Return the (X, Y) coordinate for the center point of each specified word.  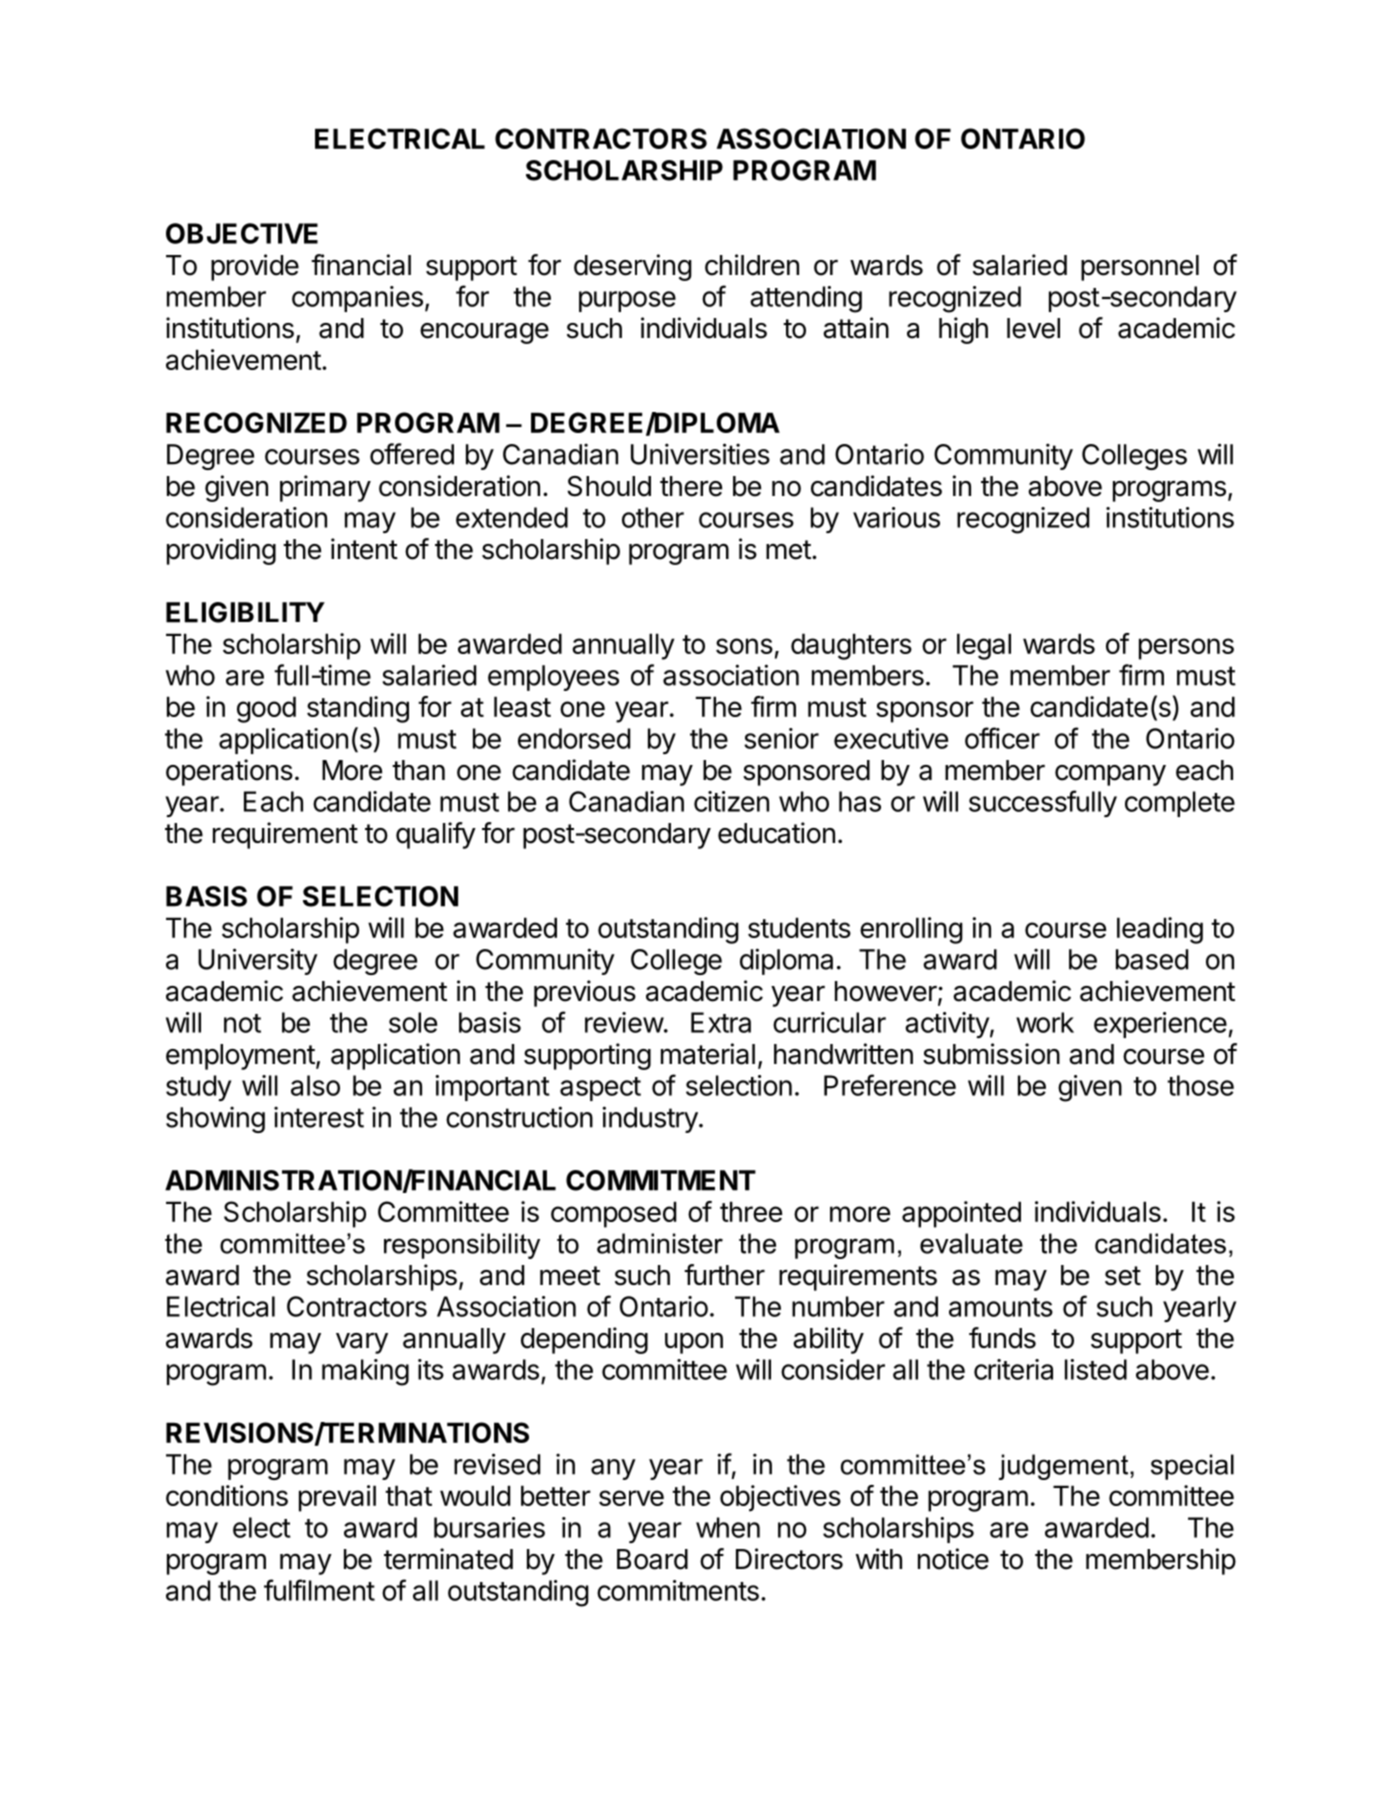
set (1123, 1276)
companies (357, 299)
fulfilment (319, 1590)
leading (1160, 930)
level (1033, 328)
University (258, 961)
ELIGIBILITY (245, 612)
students (799, 927)
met (788, 550)
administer (660, 1243)
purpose (627, 301)
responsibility (462, 1246)
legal (984, 646)
